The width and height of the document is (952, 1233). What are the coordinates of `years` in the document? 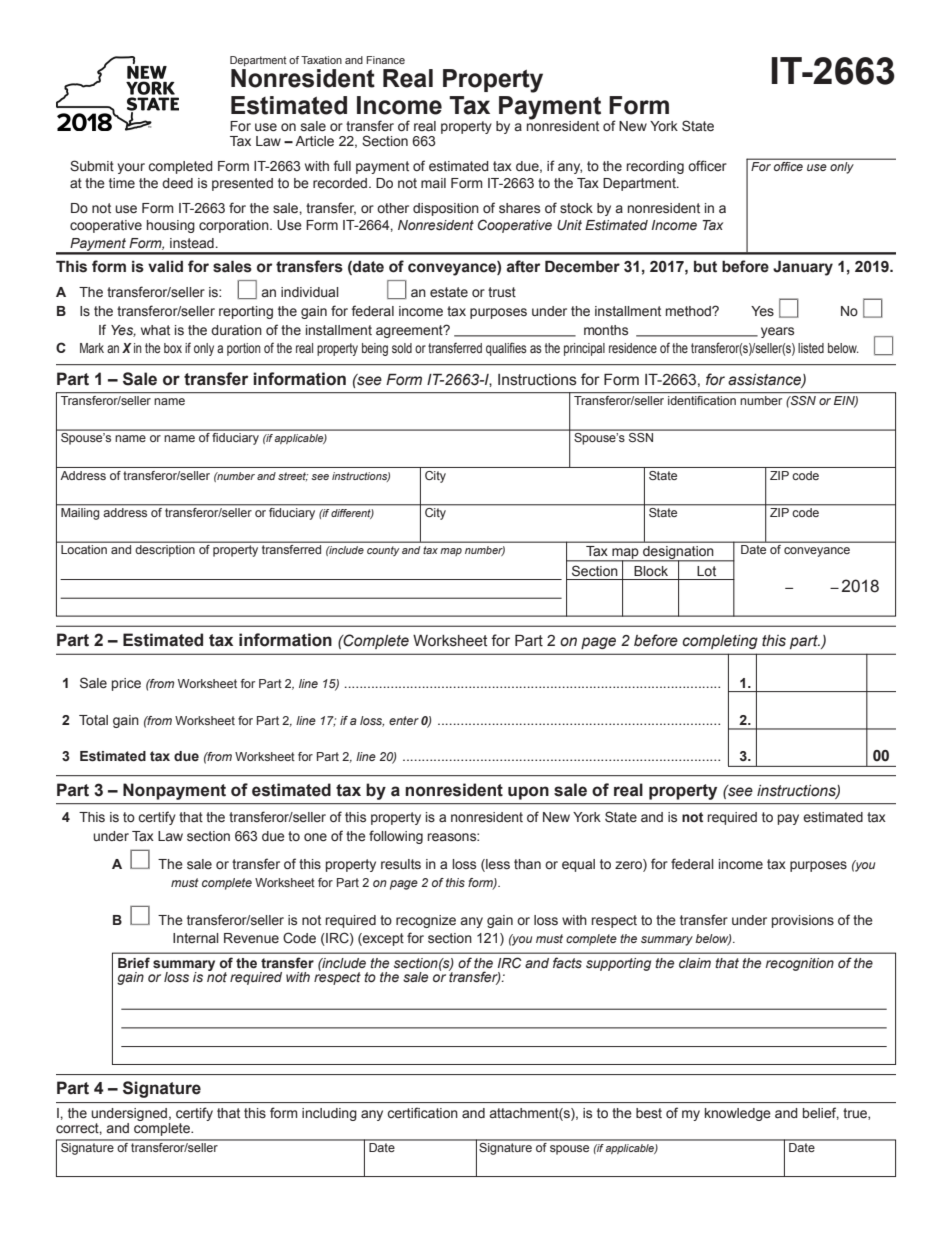 It's located at (777, 332).
